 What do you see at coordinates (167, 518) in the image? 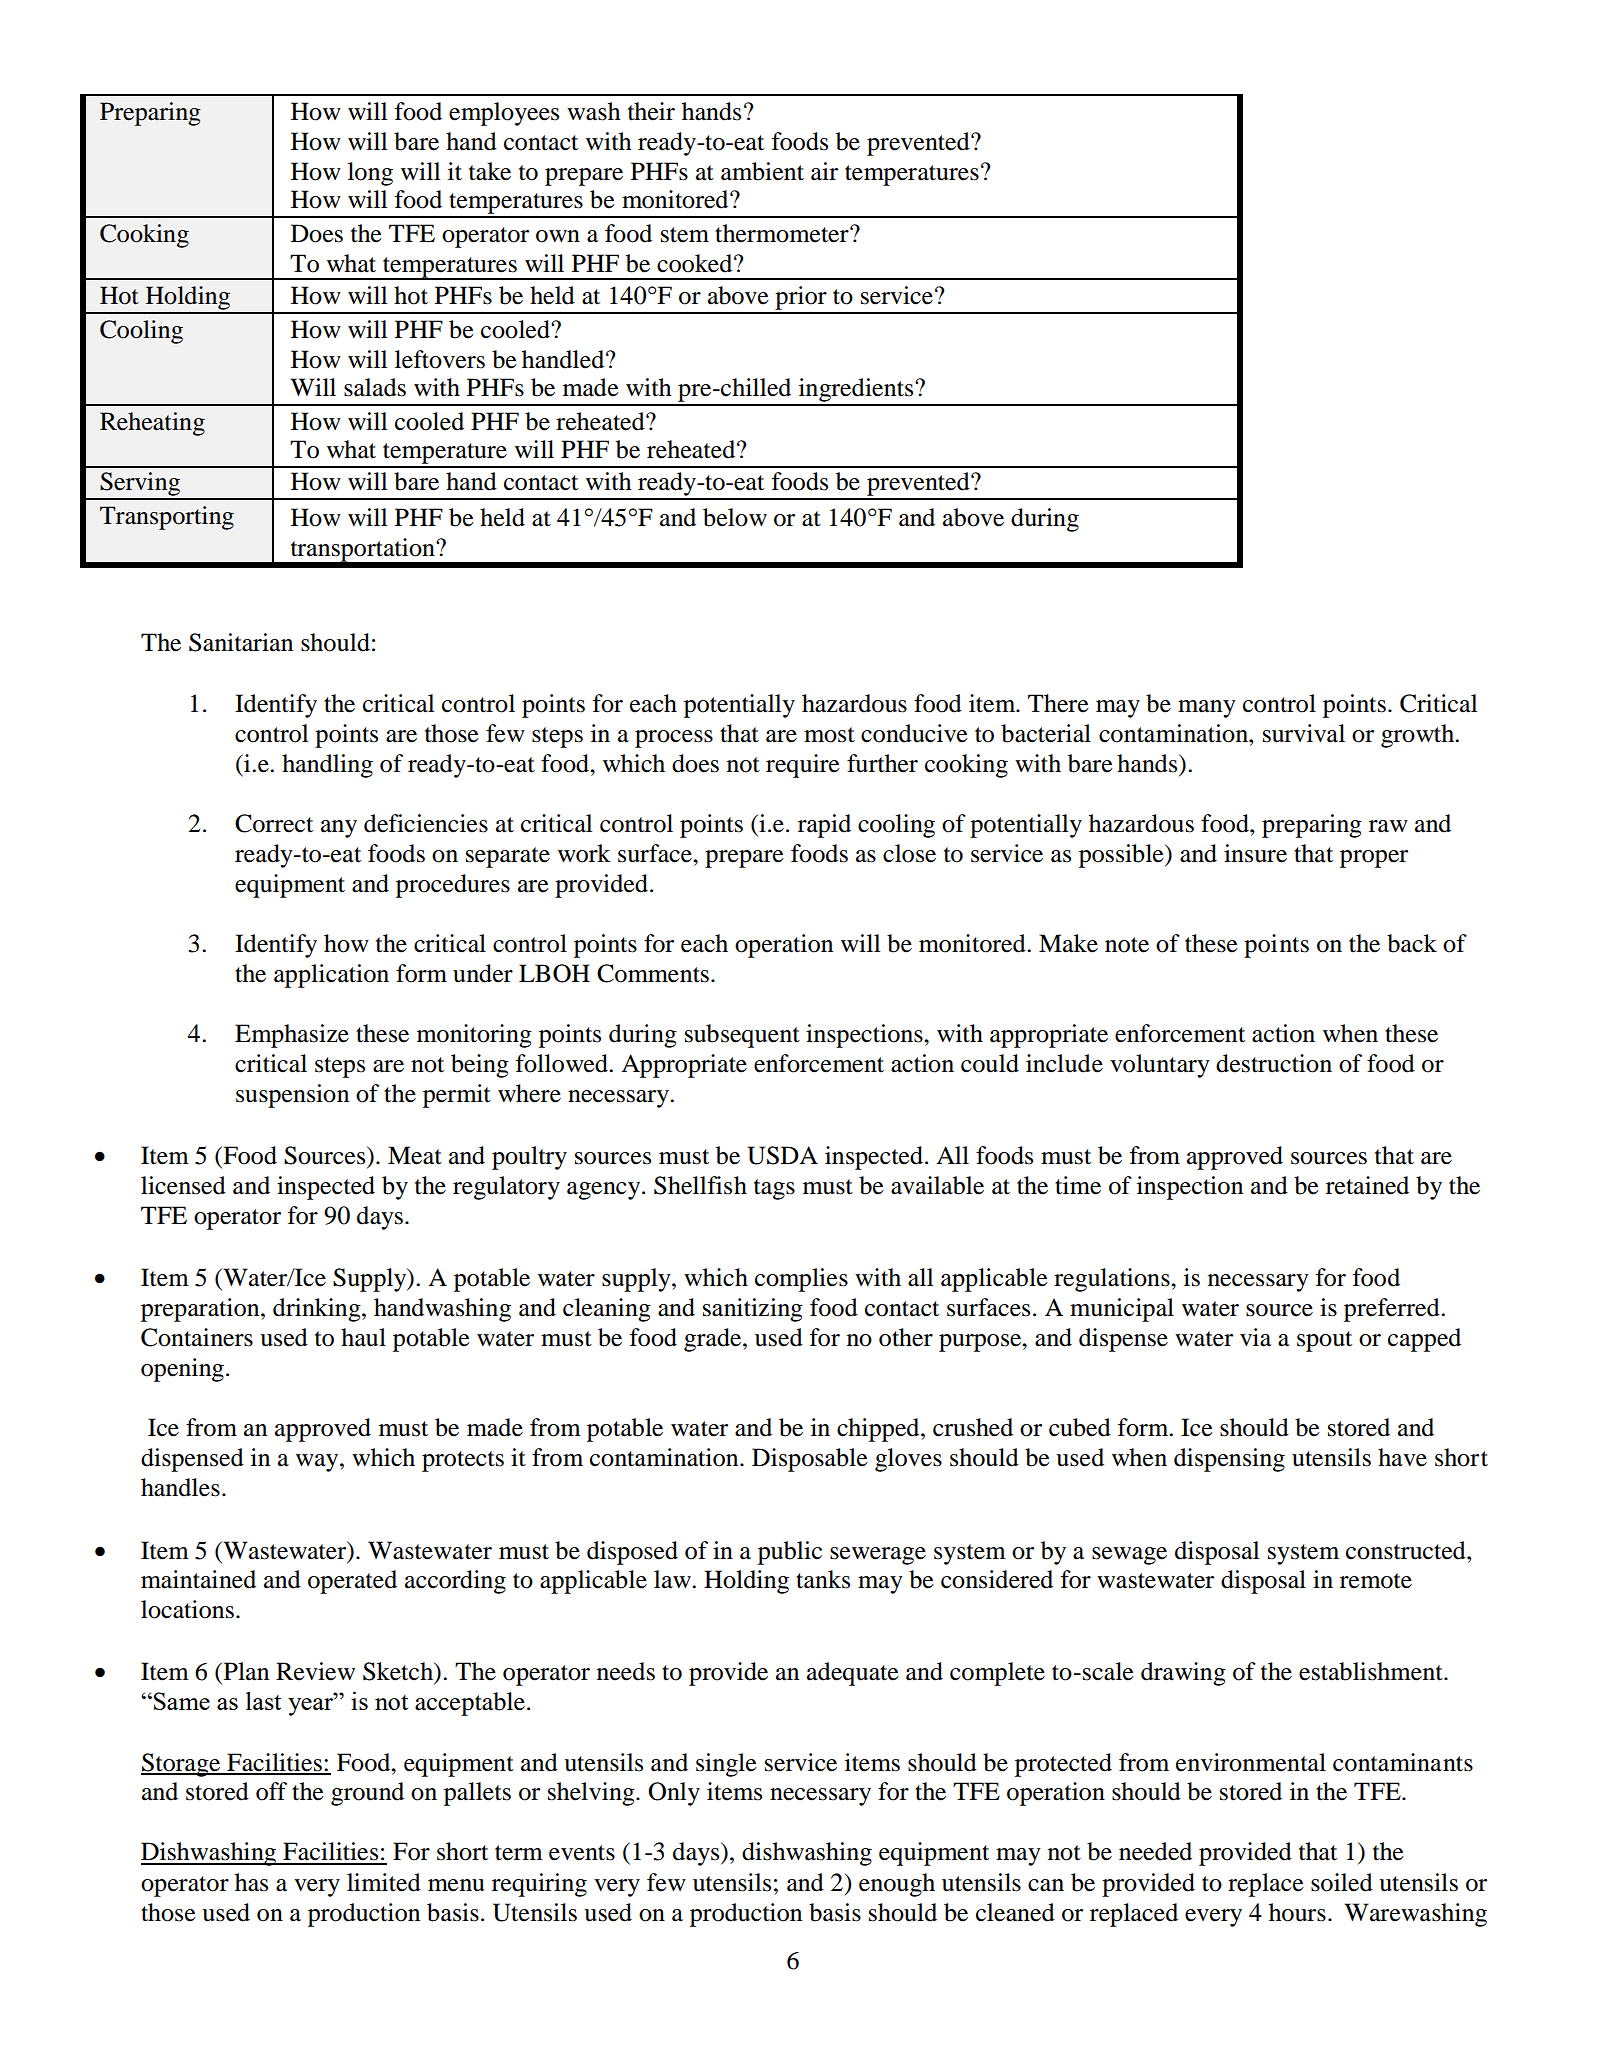
I see `Transporting` at bounding box center [167, 518].
